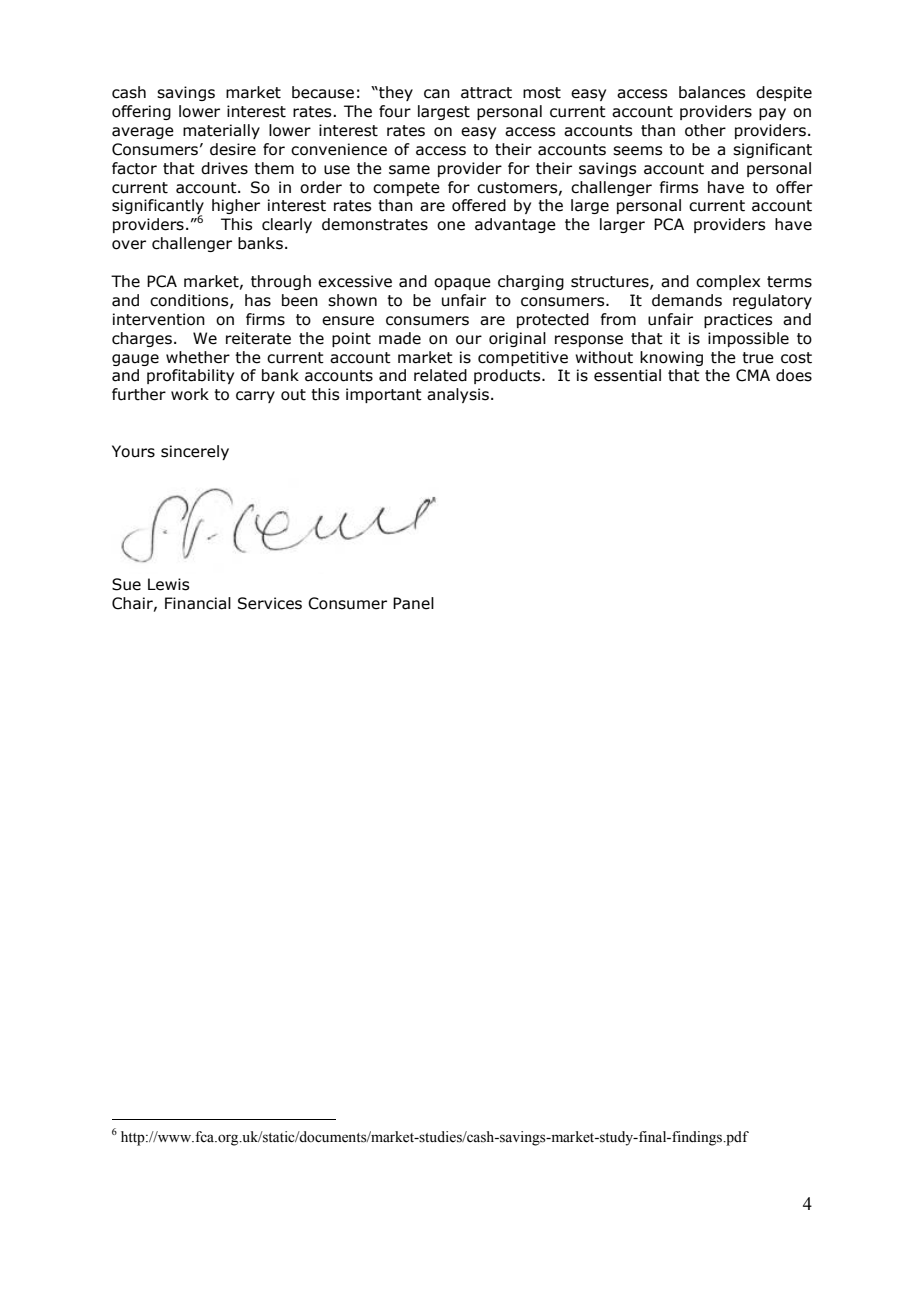  What do you see at coordinates (728, 282) in the screenshot?
I see `complex` at bounding box center [728, 282].
